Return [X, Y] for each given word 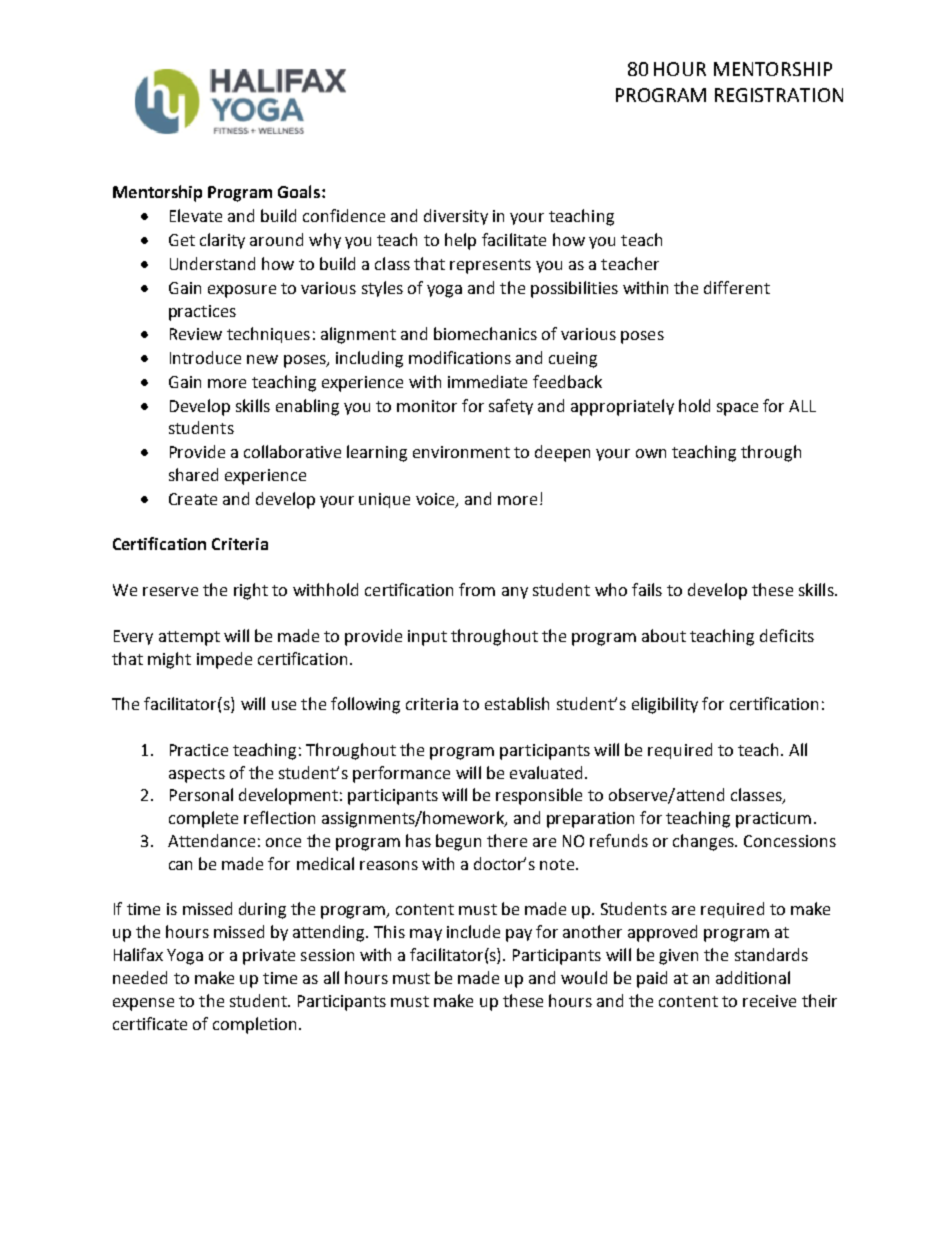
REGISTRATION [779, 95]
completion [256, 1025]
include [473, 931]
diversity [456, 217]
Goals [300, 191]
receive [769, 1001]
